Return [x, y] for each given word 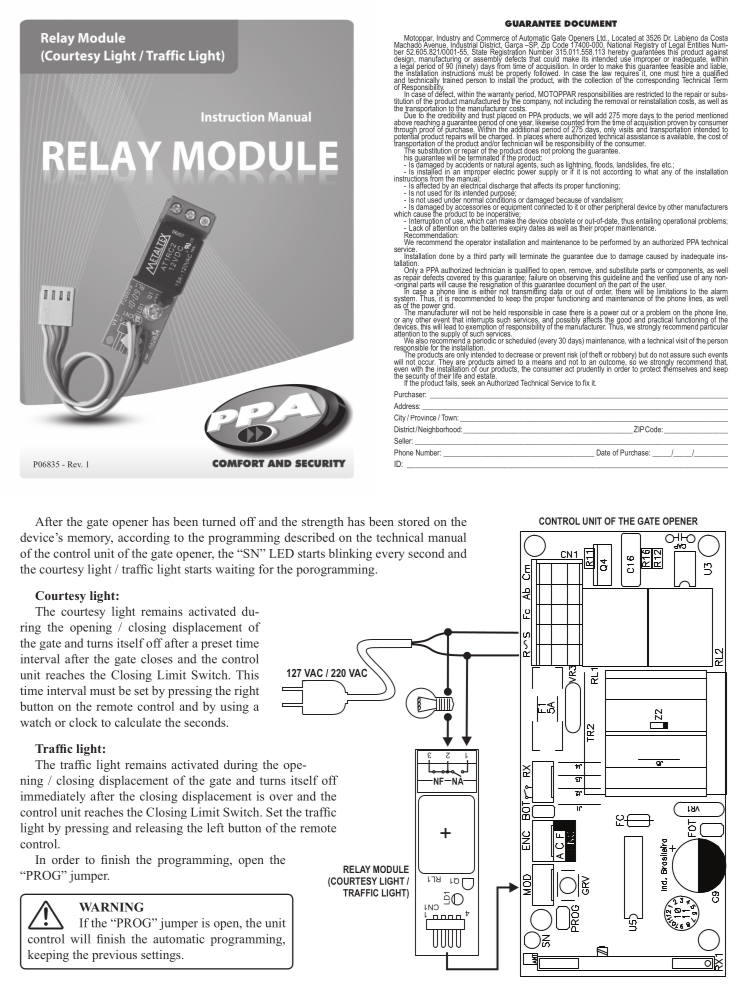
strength [323, 523]
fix [586, 383]
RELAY [356, 869]
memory [90, 540]
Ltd [602, 39]
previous [114, 956]
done [446, 256]
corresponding [656, 80]
